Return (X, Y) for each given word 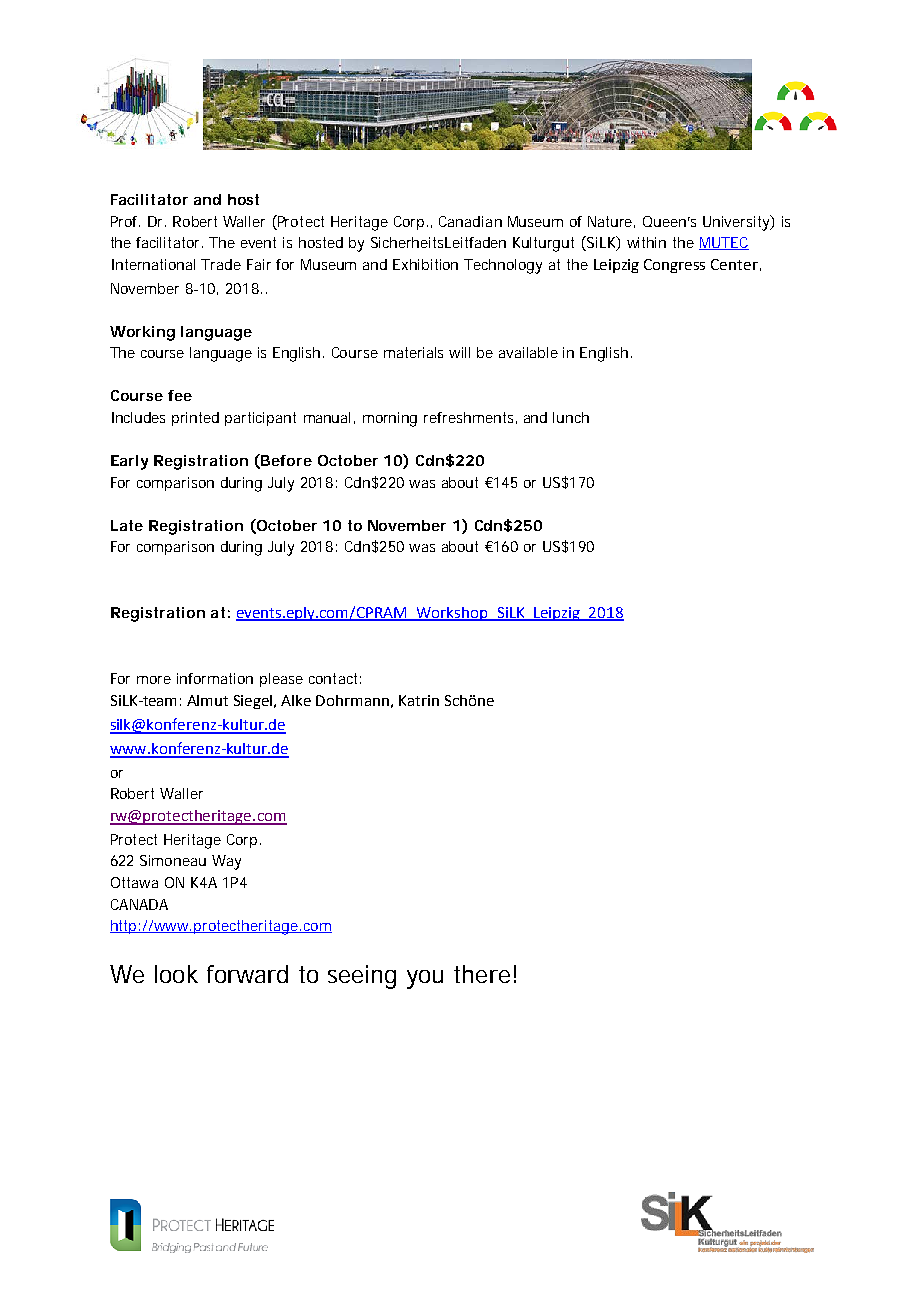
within (646, 242)
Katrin (419, 700)
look (176, 974)
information (215, 678)
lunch (571, 417)
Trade (221, 264)
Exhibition (425, 264)
